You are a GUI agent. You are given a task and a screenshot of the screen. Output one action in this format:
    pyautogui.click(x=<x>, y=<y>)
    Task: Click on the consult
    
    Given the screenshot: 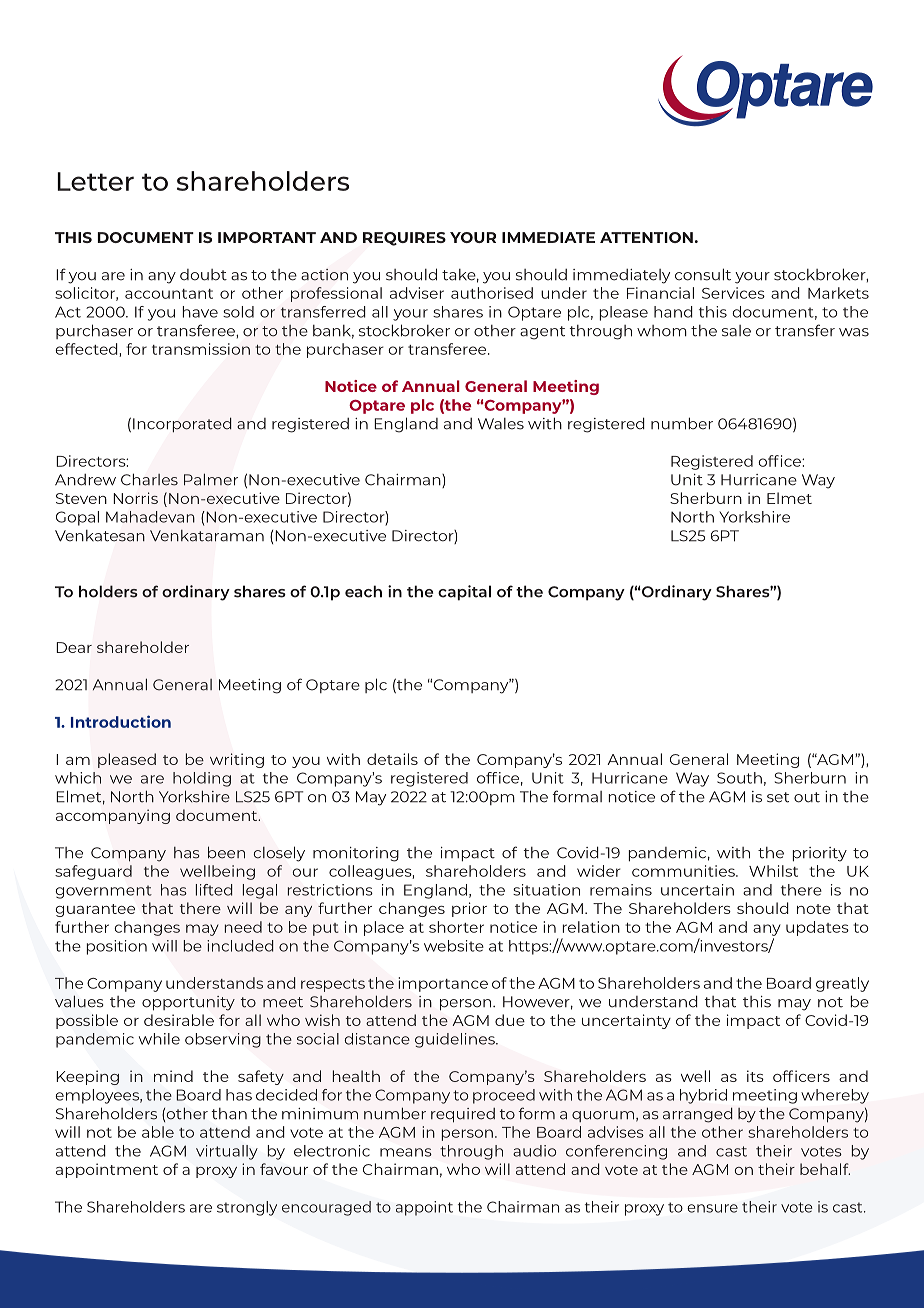 What is the action you would take?
    pyautogui.click(x=703, y=274)
